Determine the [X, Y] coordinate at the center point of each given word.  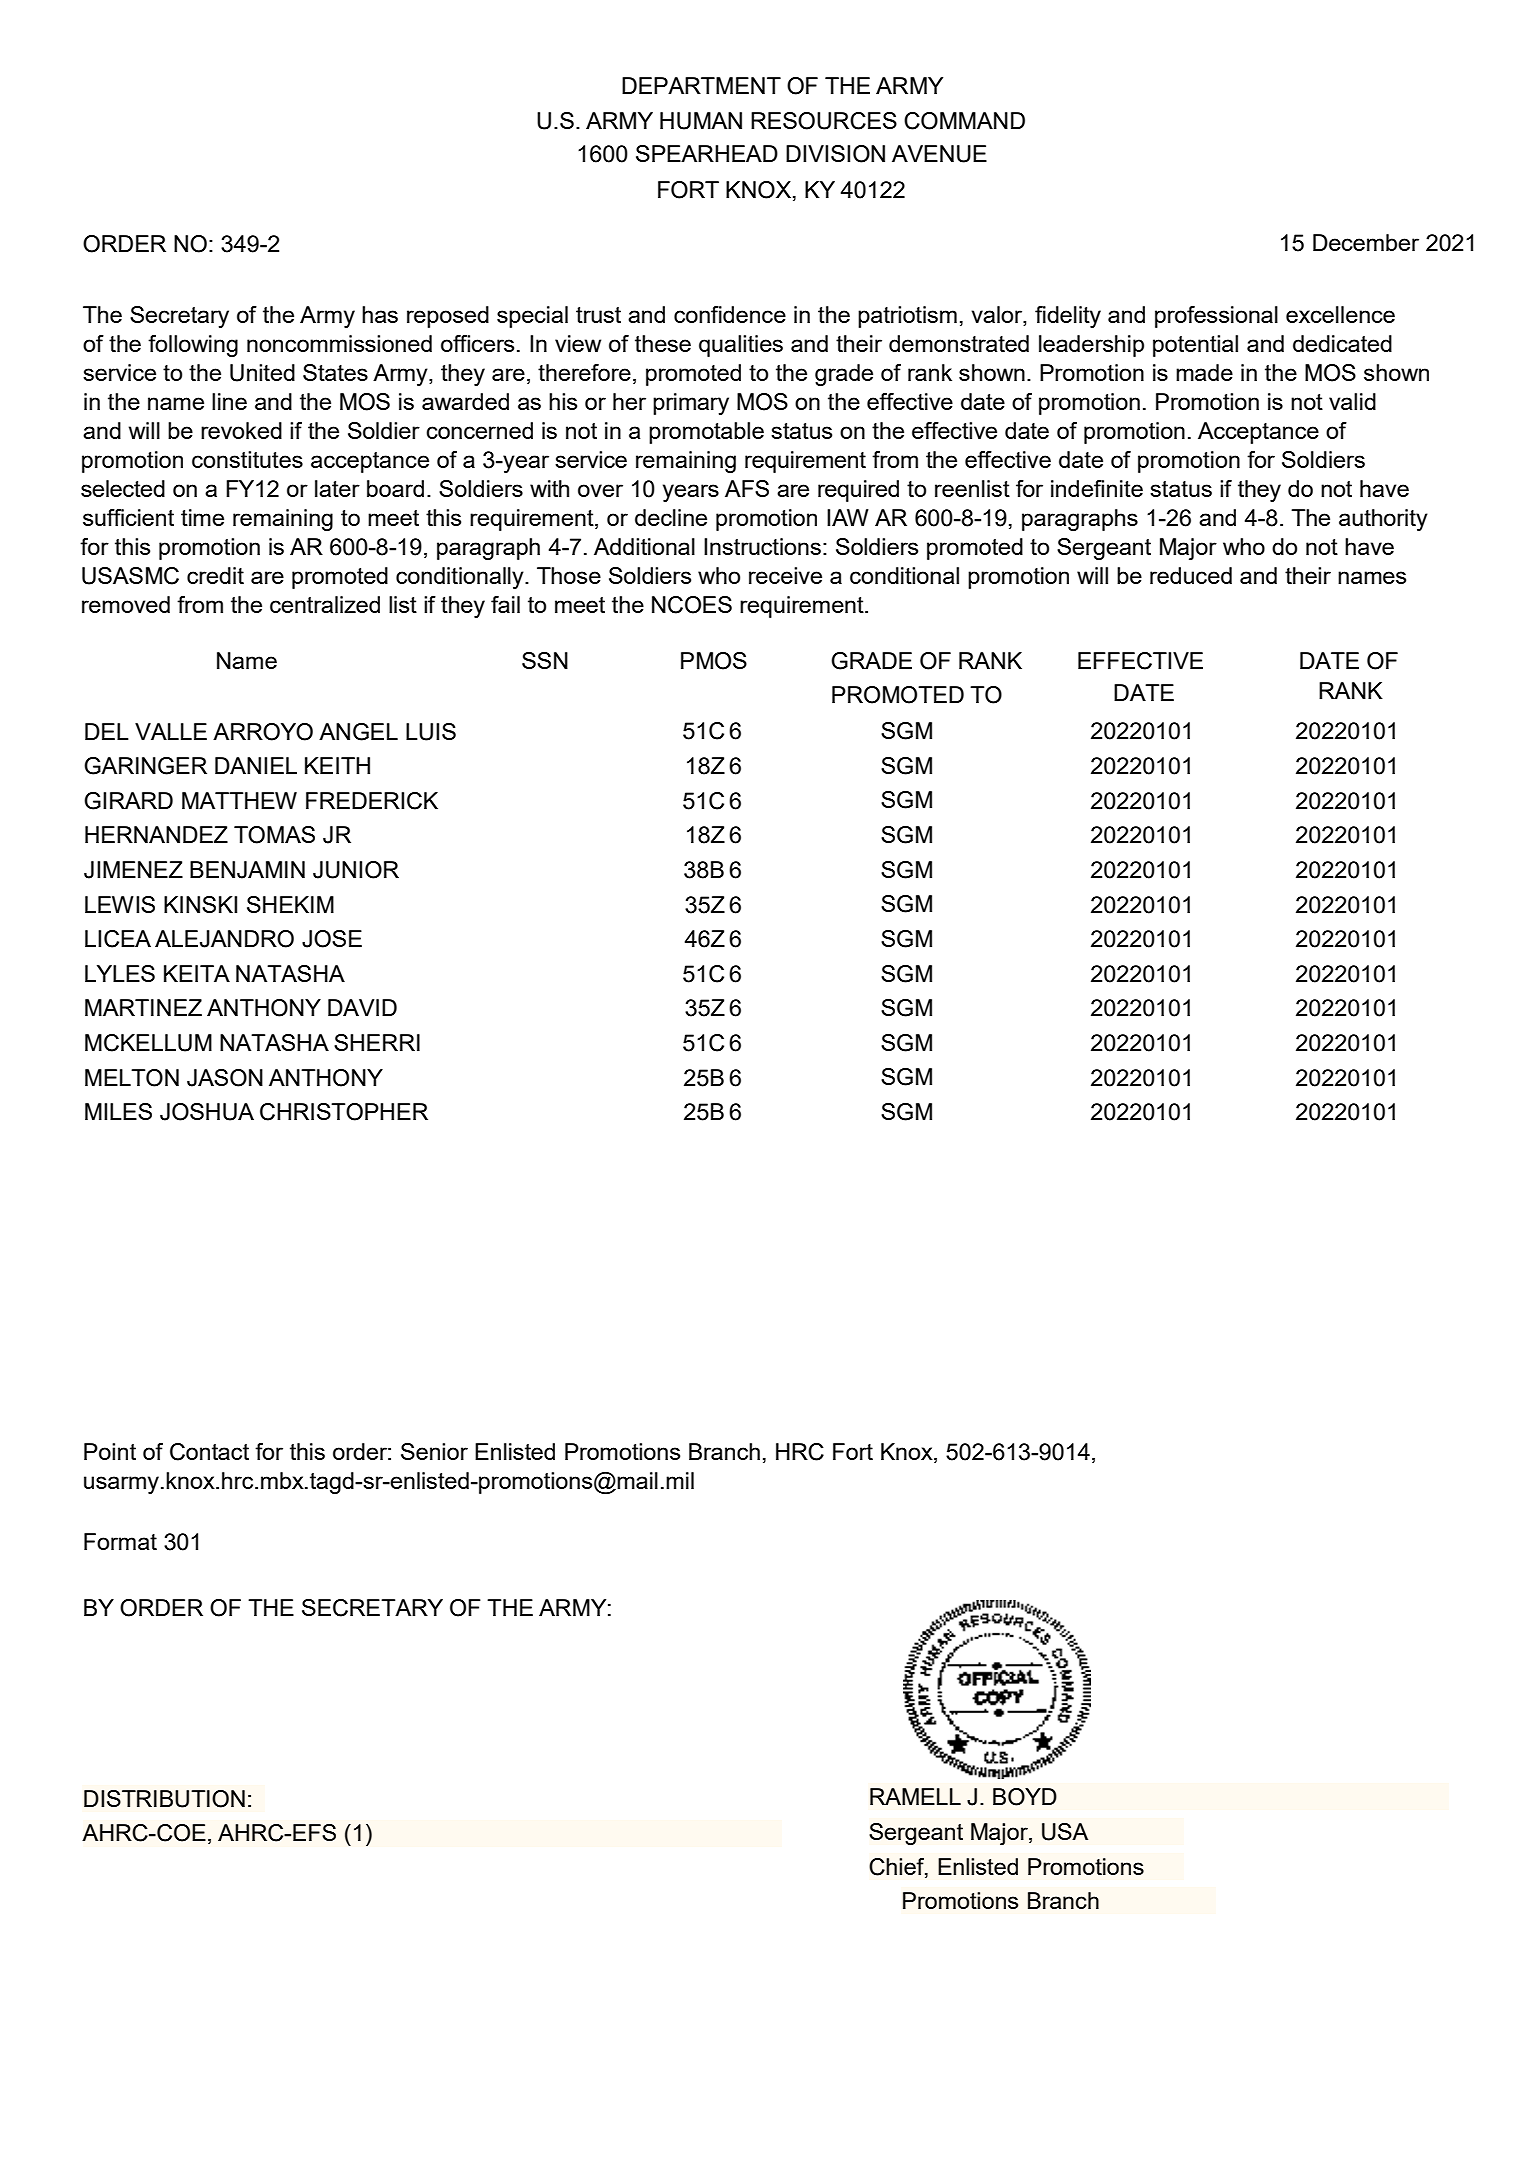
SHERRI [377, 1042]
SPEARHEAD [707, 153]
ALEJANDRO [224, 939]
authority [1383, 520]
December [1366, 242]
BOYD [1025, 1797]
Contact [209, 1452]
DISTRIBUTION [164, 1799]
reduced [1191, 575]
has [380, 314]
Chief [897, 1867]
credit [215, 575]
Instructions [762, 546]
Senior [434, 1451]
